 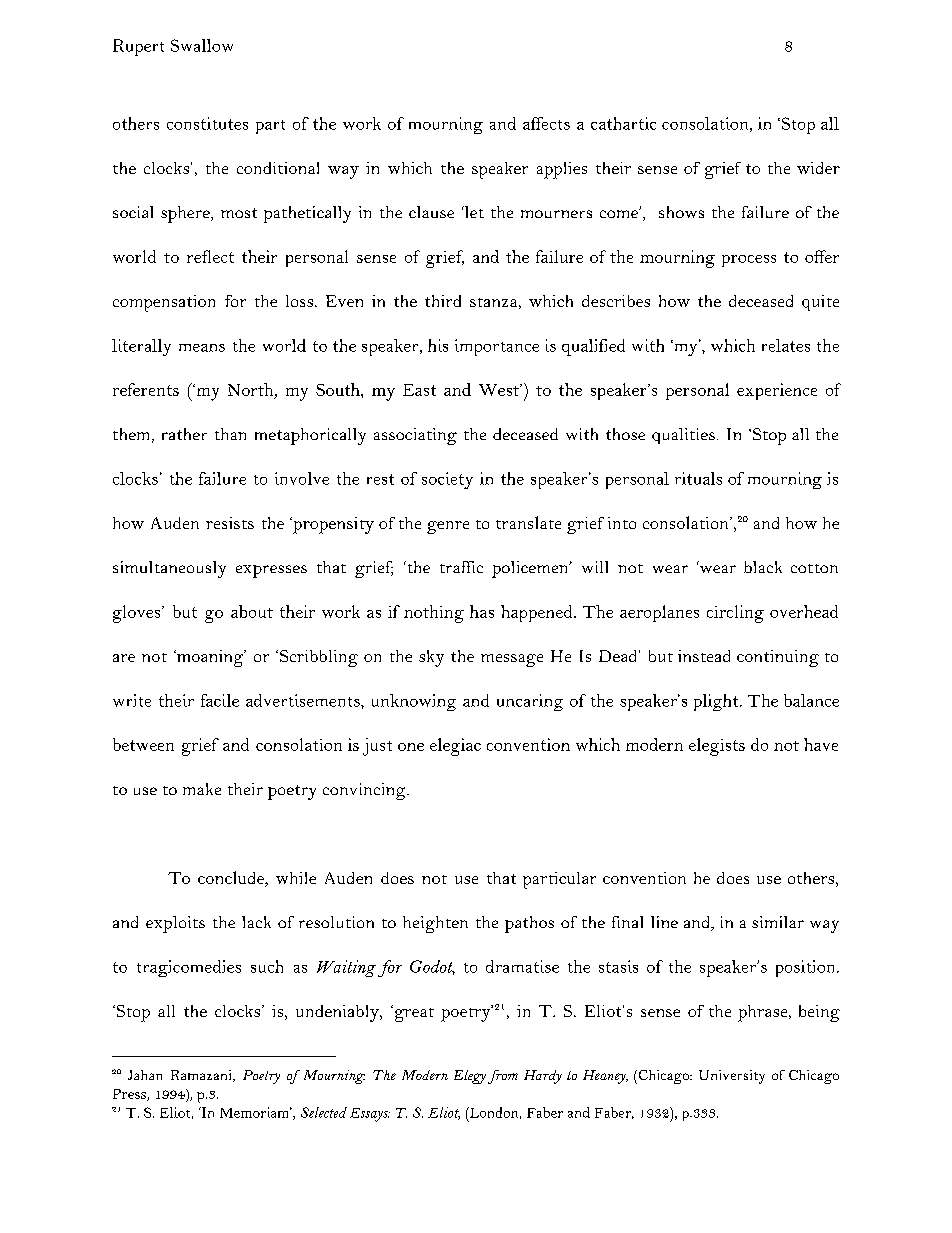 What do you see at coordinates (230, 434) in the screenshot?
I see `than` at bounding box center [230, 434].
